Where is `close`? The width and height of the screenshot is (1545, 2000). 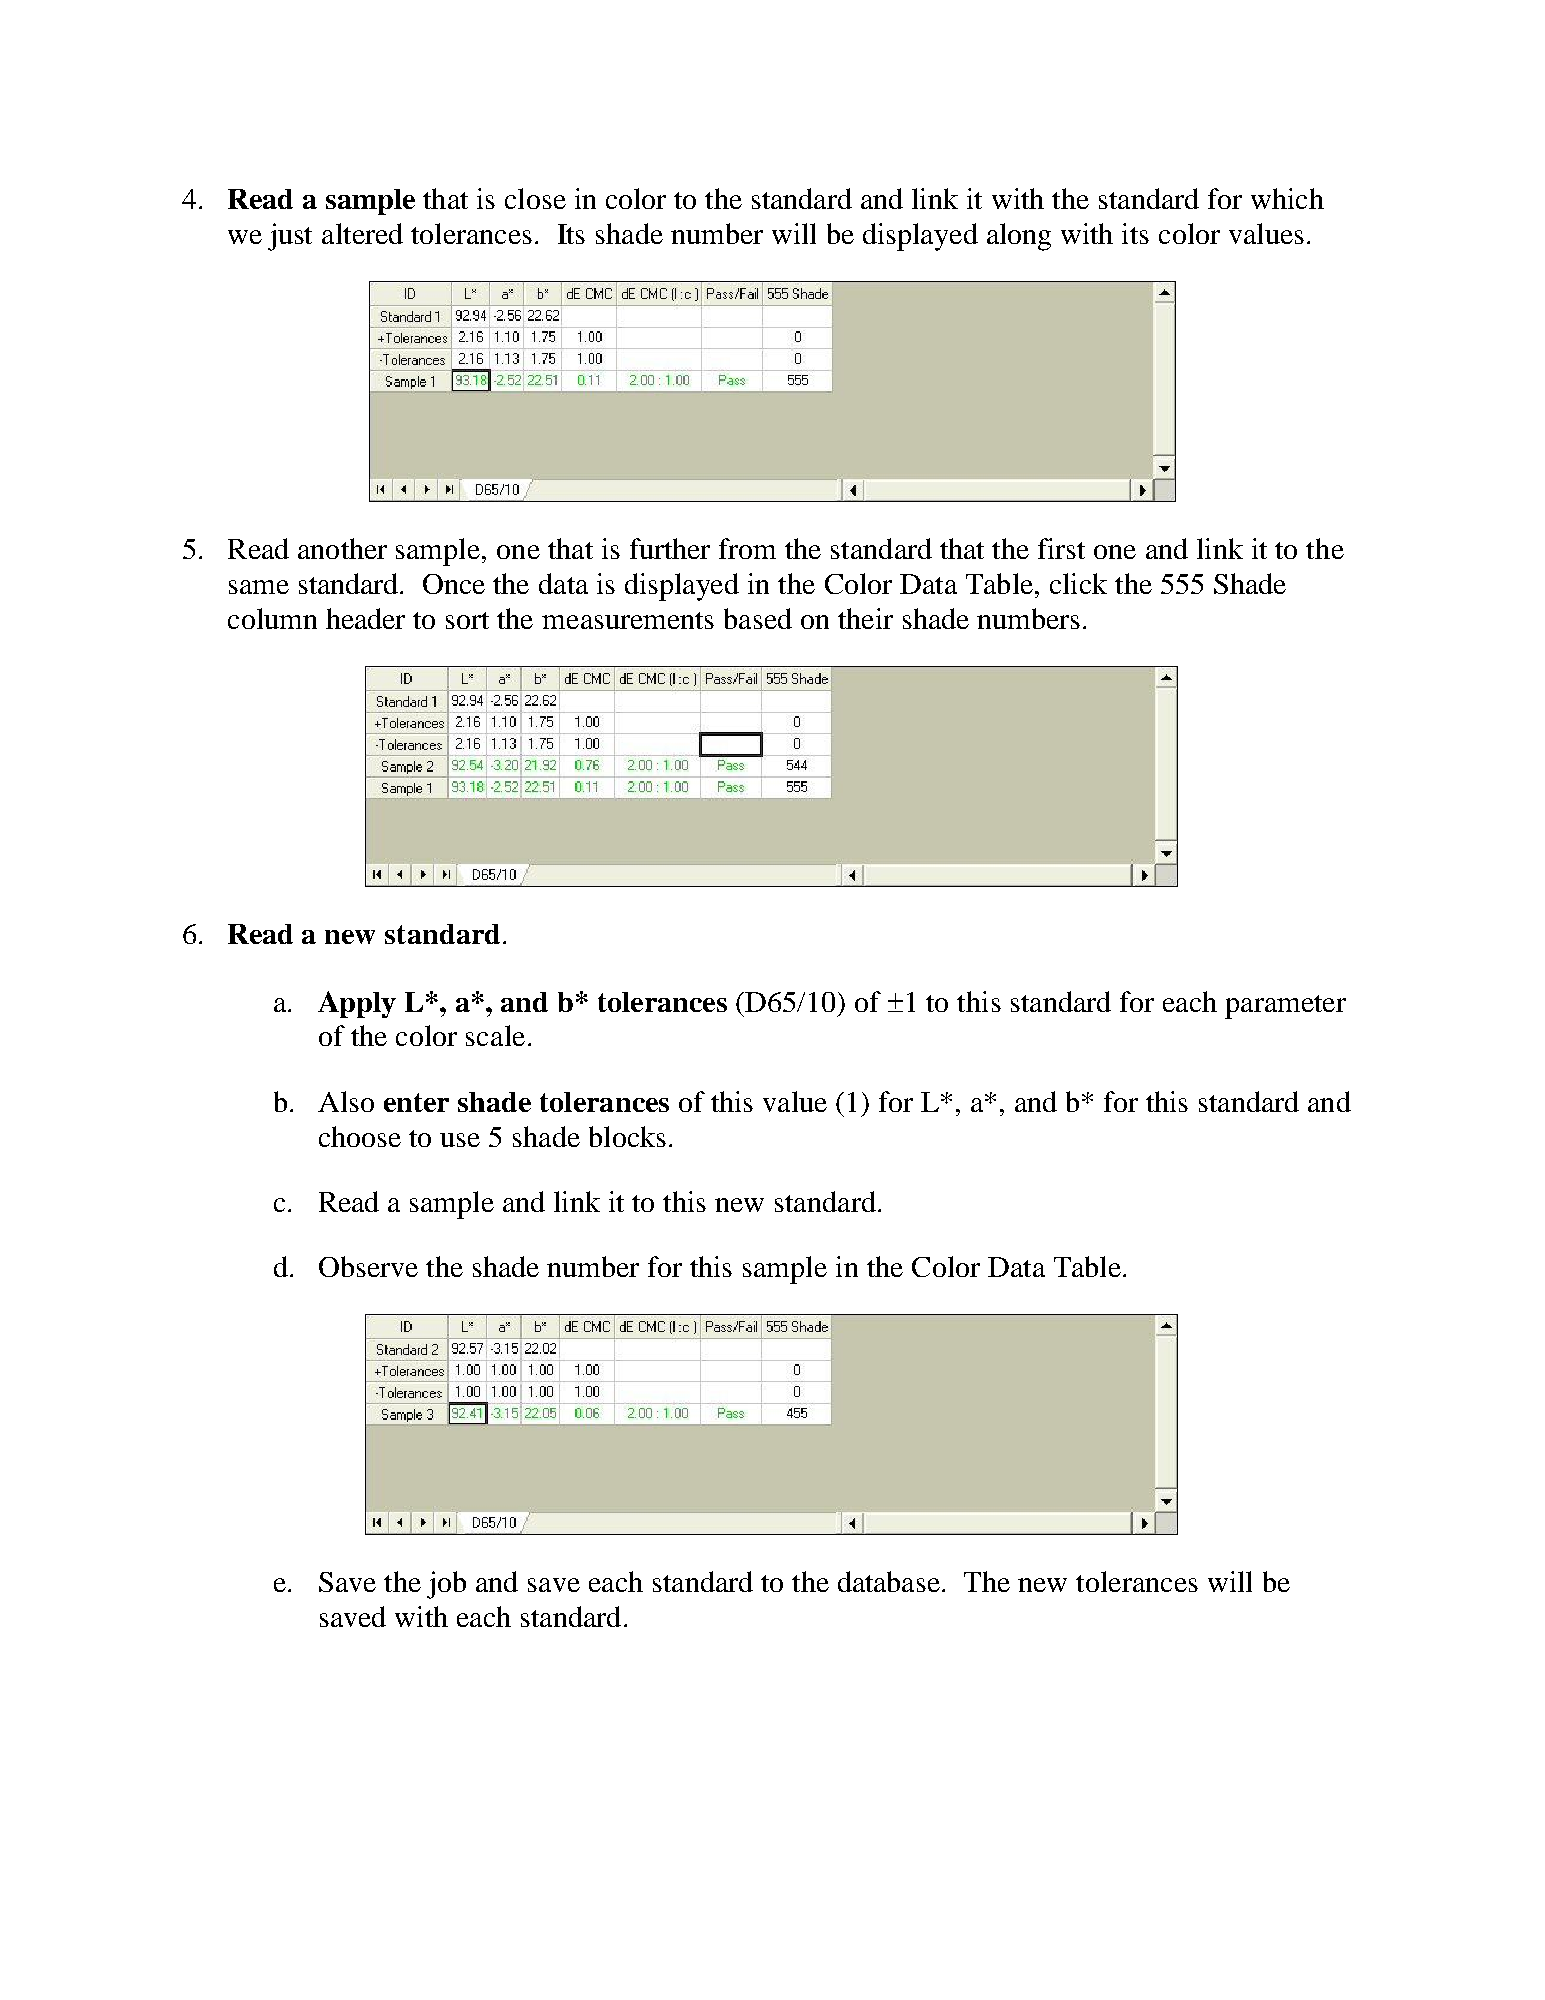 close is located at coordinates (535, 198).
